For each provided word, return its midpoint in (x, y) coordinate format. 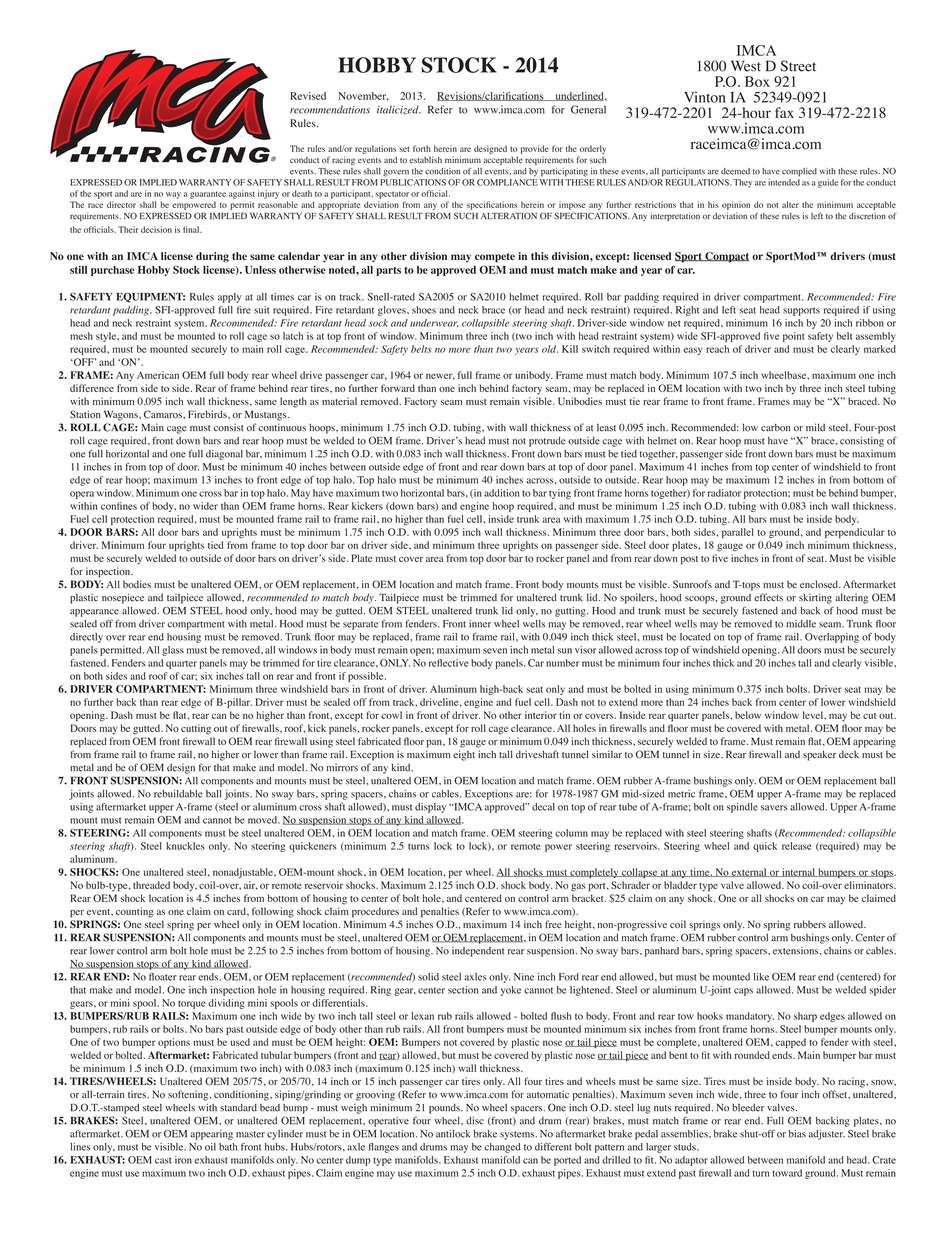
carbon (775, 428)
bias (797, 1134)
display (430, 808)
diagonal (224, 455)
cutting (196, 729)
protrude (547, 442)
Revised (308, 96)
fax (784, 112)
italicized (399, 109)
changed (502, 1148)
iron (183, 1160)
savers (774, 808)
